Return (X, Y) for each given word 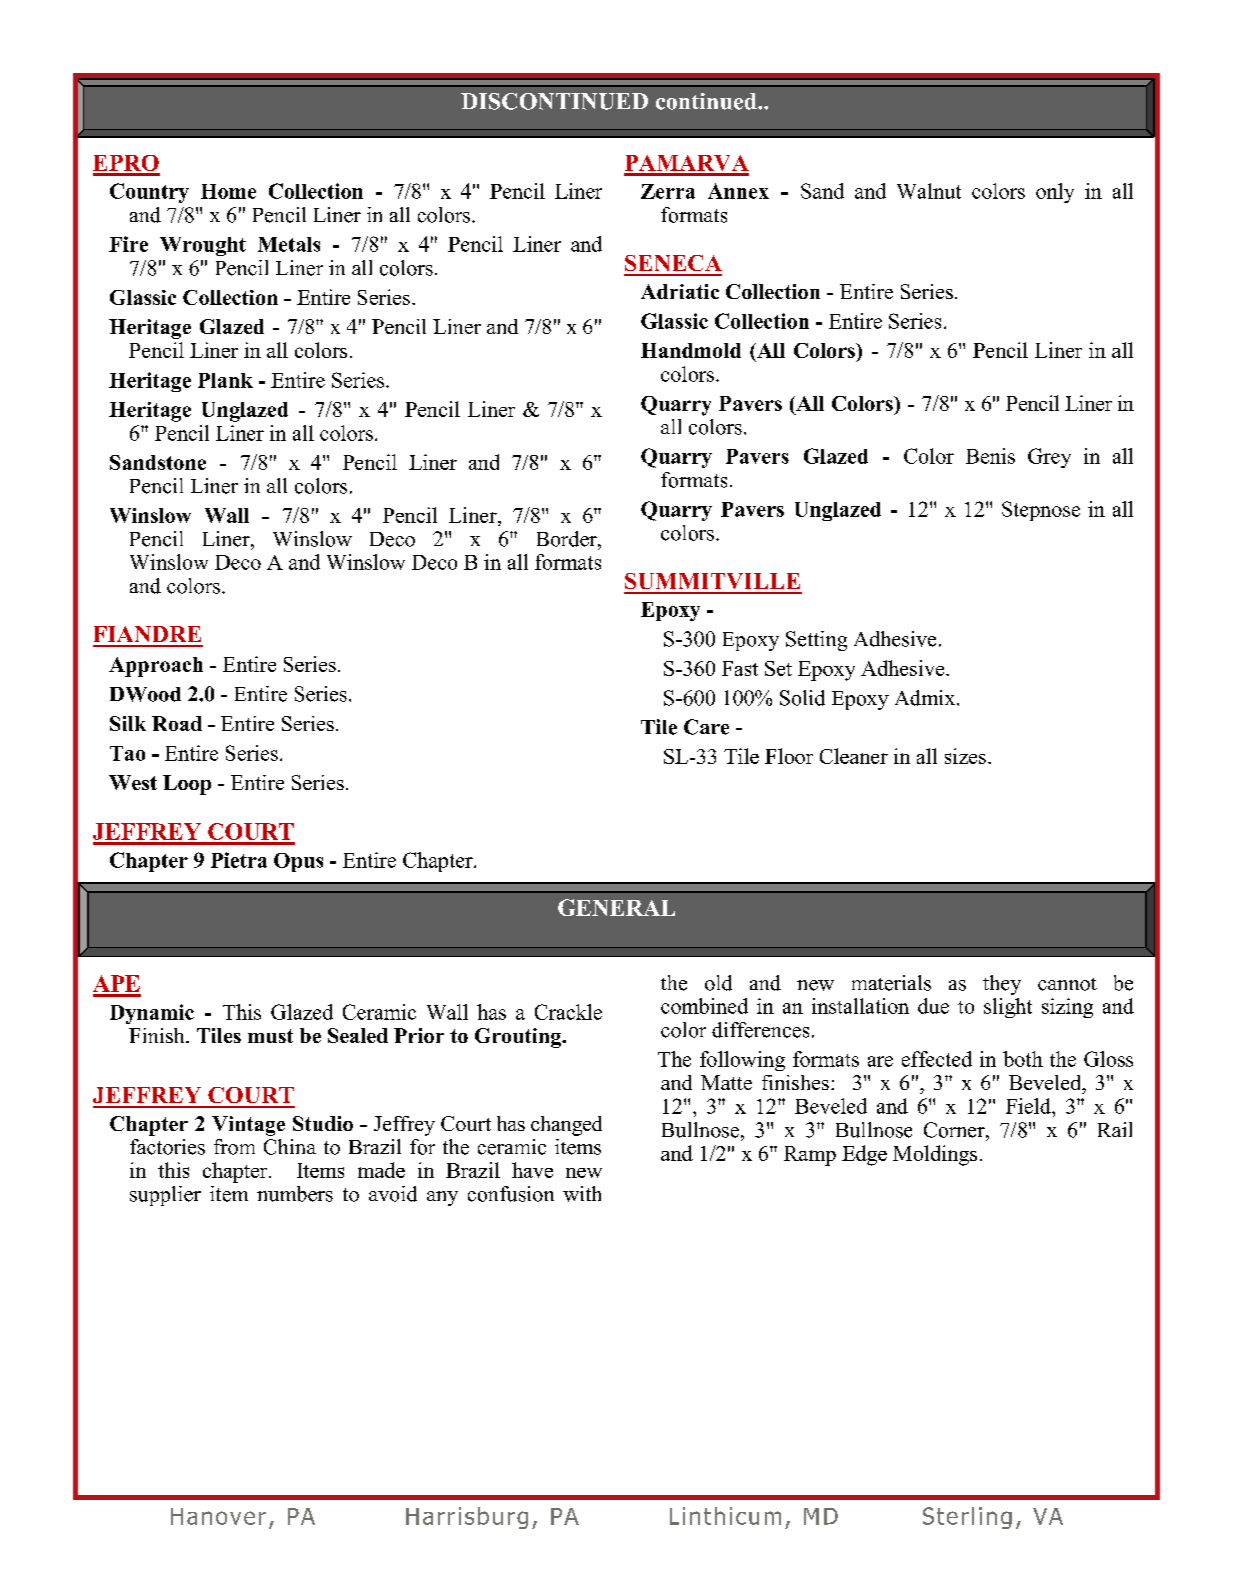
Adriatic (680, 291)
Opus (298, 862)
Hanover (218, 1516)
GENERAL (616, 907)
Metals (289, 244)
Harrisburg (467, 1518)
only (1055, 193)
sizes (965, 756)
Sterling (967, 1518)
